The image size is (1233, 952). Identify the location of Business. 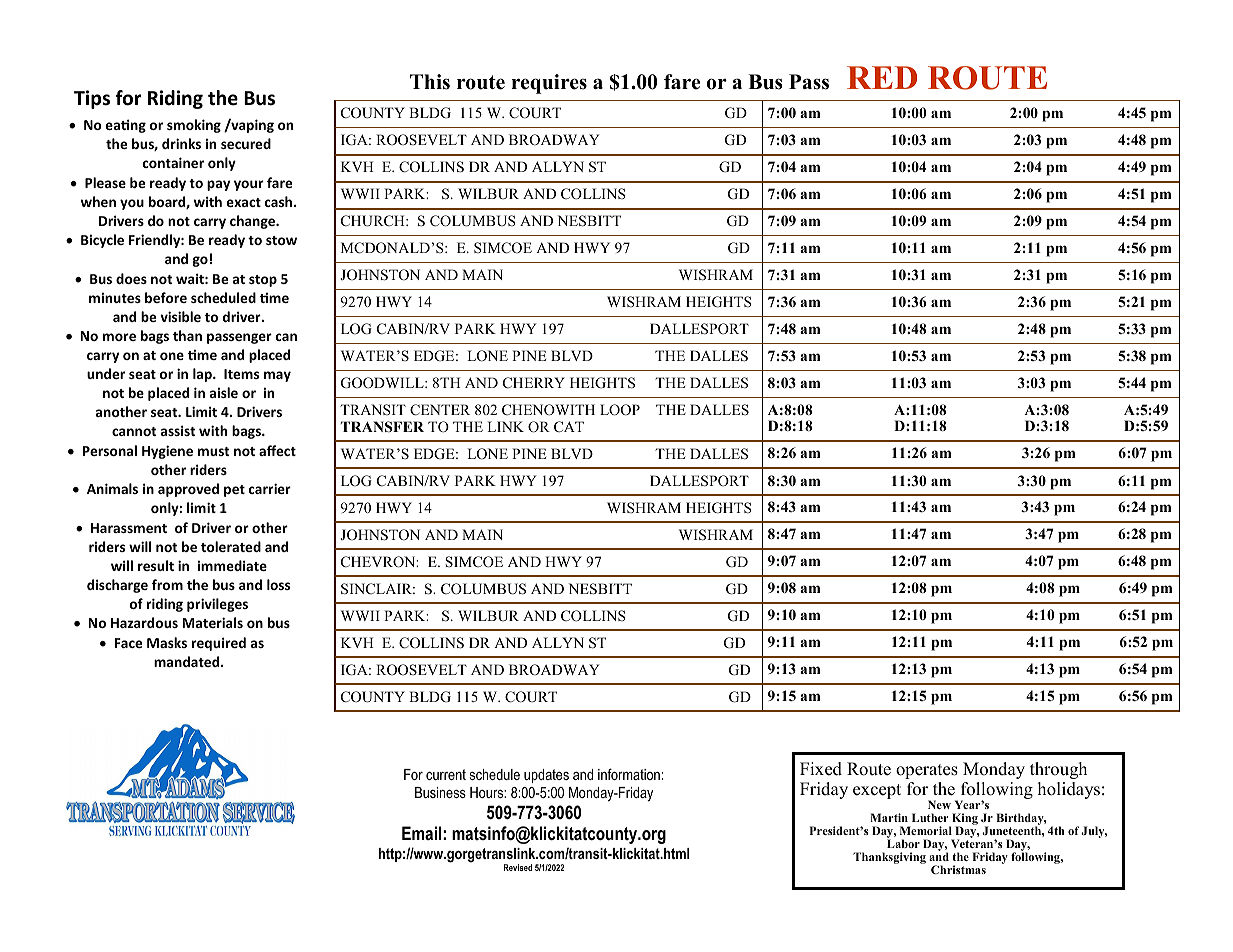
(440, 792).
